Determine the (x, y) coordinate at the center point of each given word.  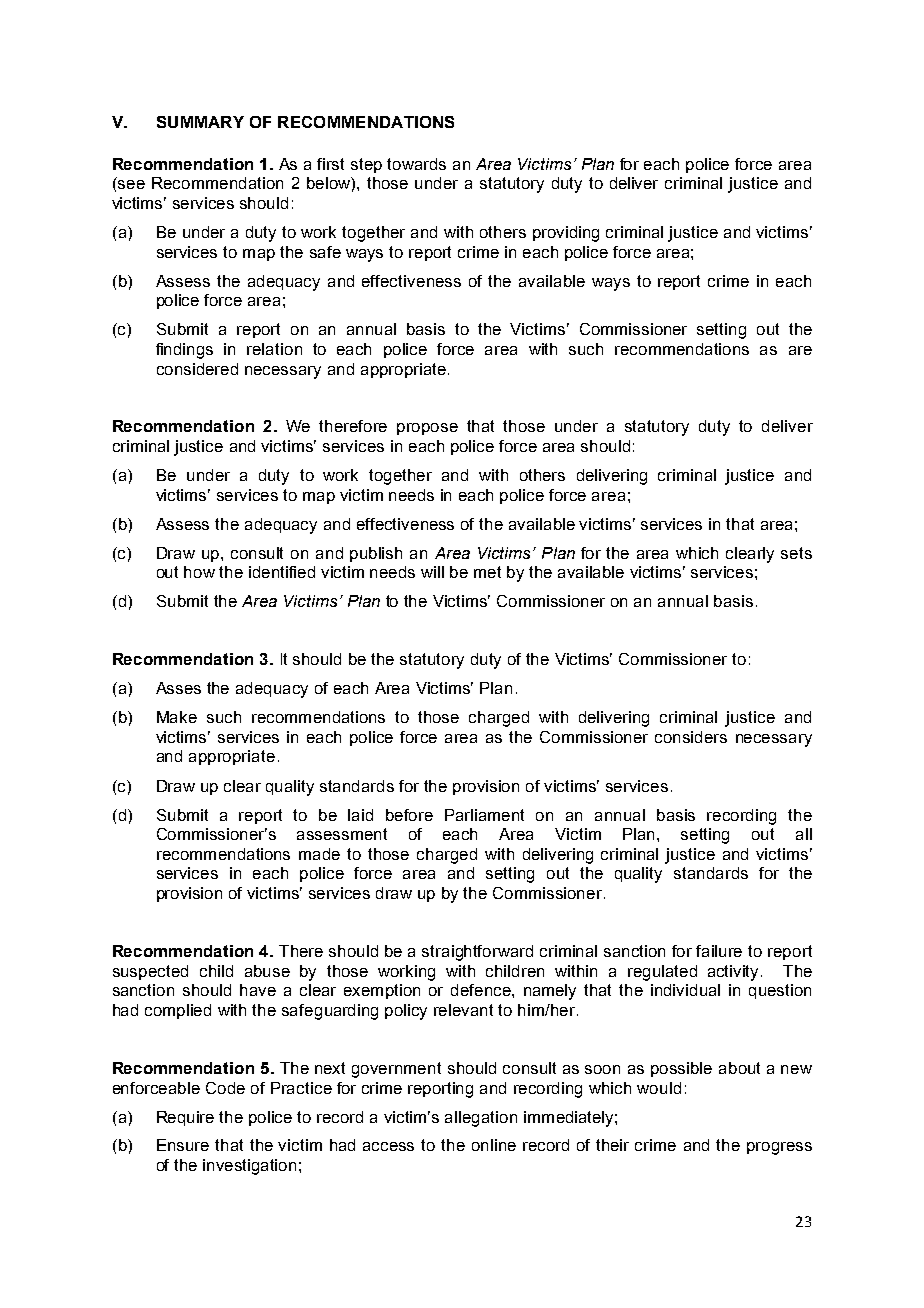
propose (427, 429)
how (199, 572)
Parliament (484, 815)
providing (566, 234)
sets (796, 553)
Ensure (183, 1145)
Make (177, 717)
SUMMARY (200, 122)
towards (416, 164)
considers (691, 737)
